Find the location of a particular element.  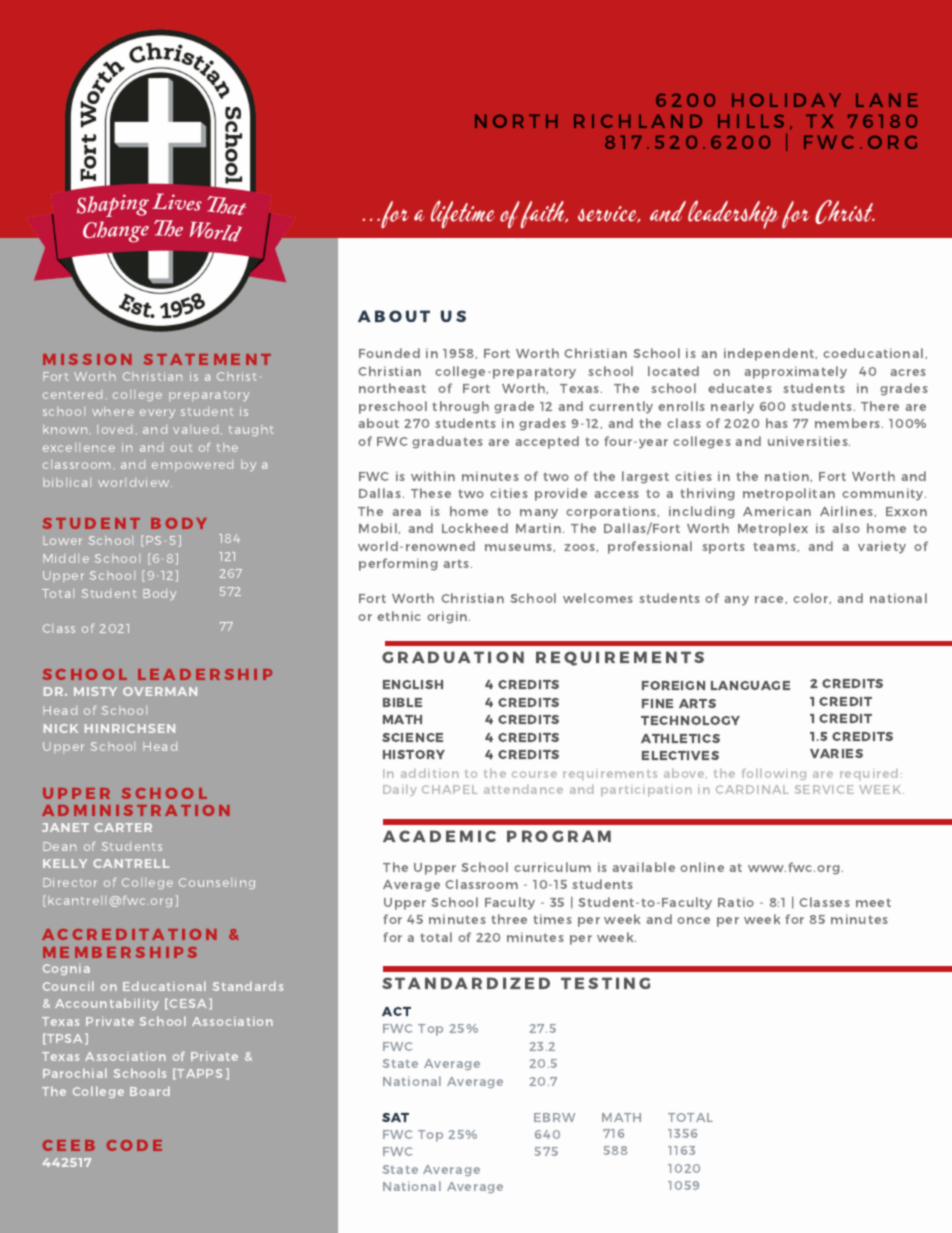

universities is located at coordinates (809, 441).
